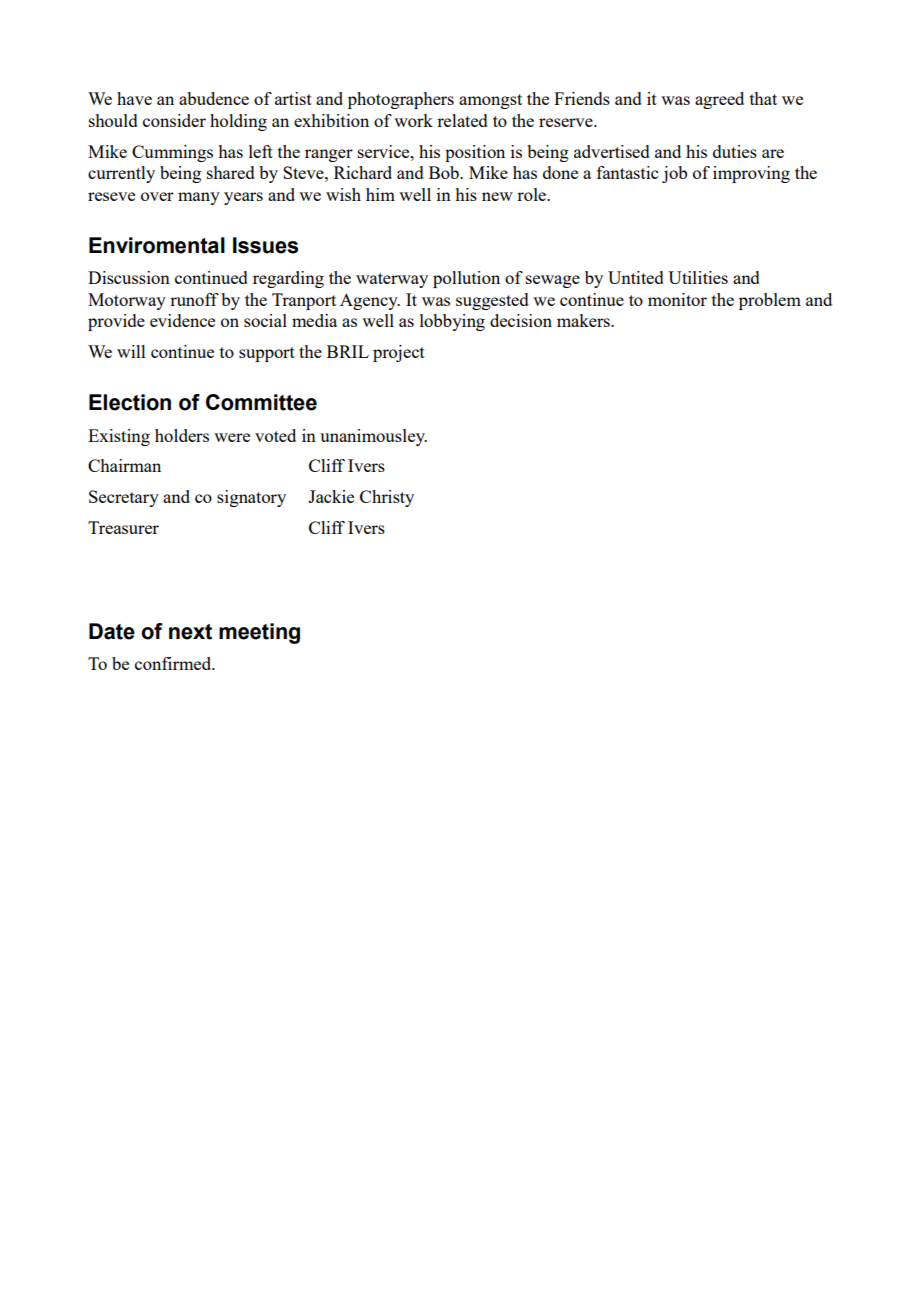 The width and height of the document is (924, 1308). I want to click on new, so click(497, 196).
